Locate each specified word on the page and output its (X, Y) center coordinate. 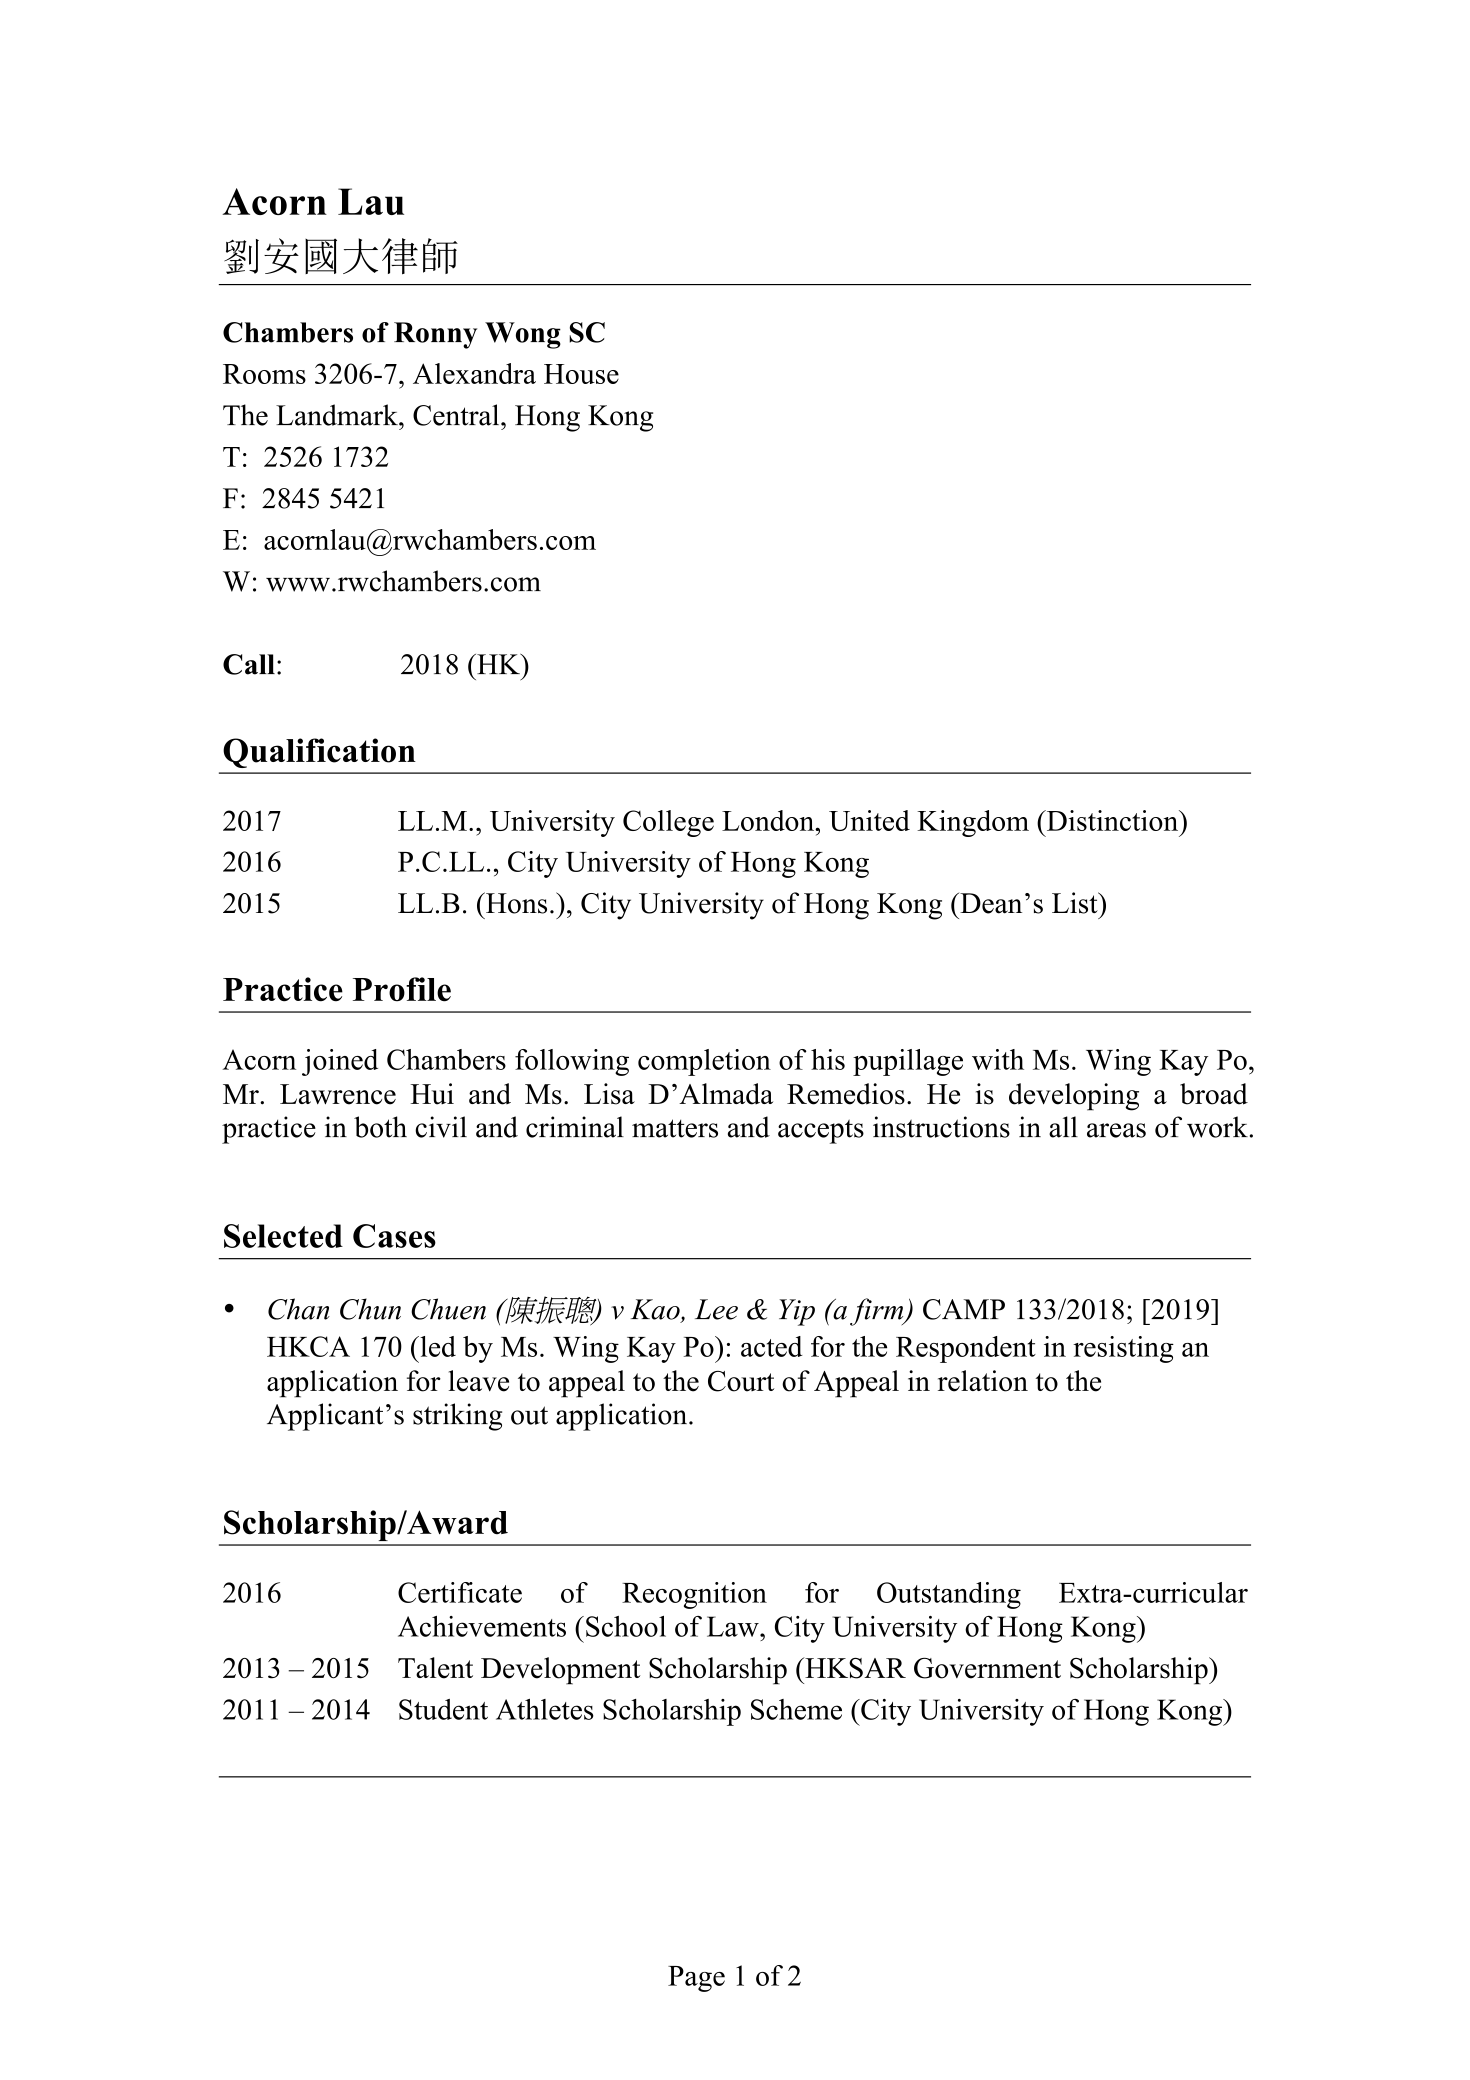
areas (1116, 1130)
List (1076, 903)
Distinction (1112, 820)
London (769, 820)
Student (443, 1709)
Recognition (694, 1595)
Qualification (319, 753)
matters (675, 1128)
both (380, 1127)
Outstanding (949, 1595)
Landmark (338, 415)
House (581, 374)
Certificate (460, 1592)
